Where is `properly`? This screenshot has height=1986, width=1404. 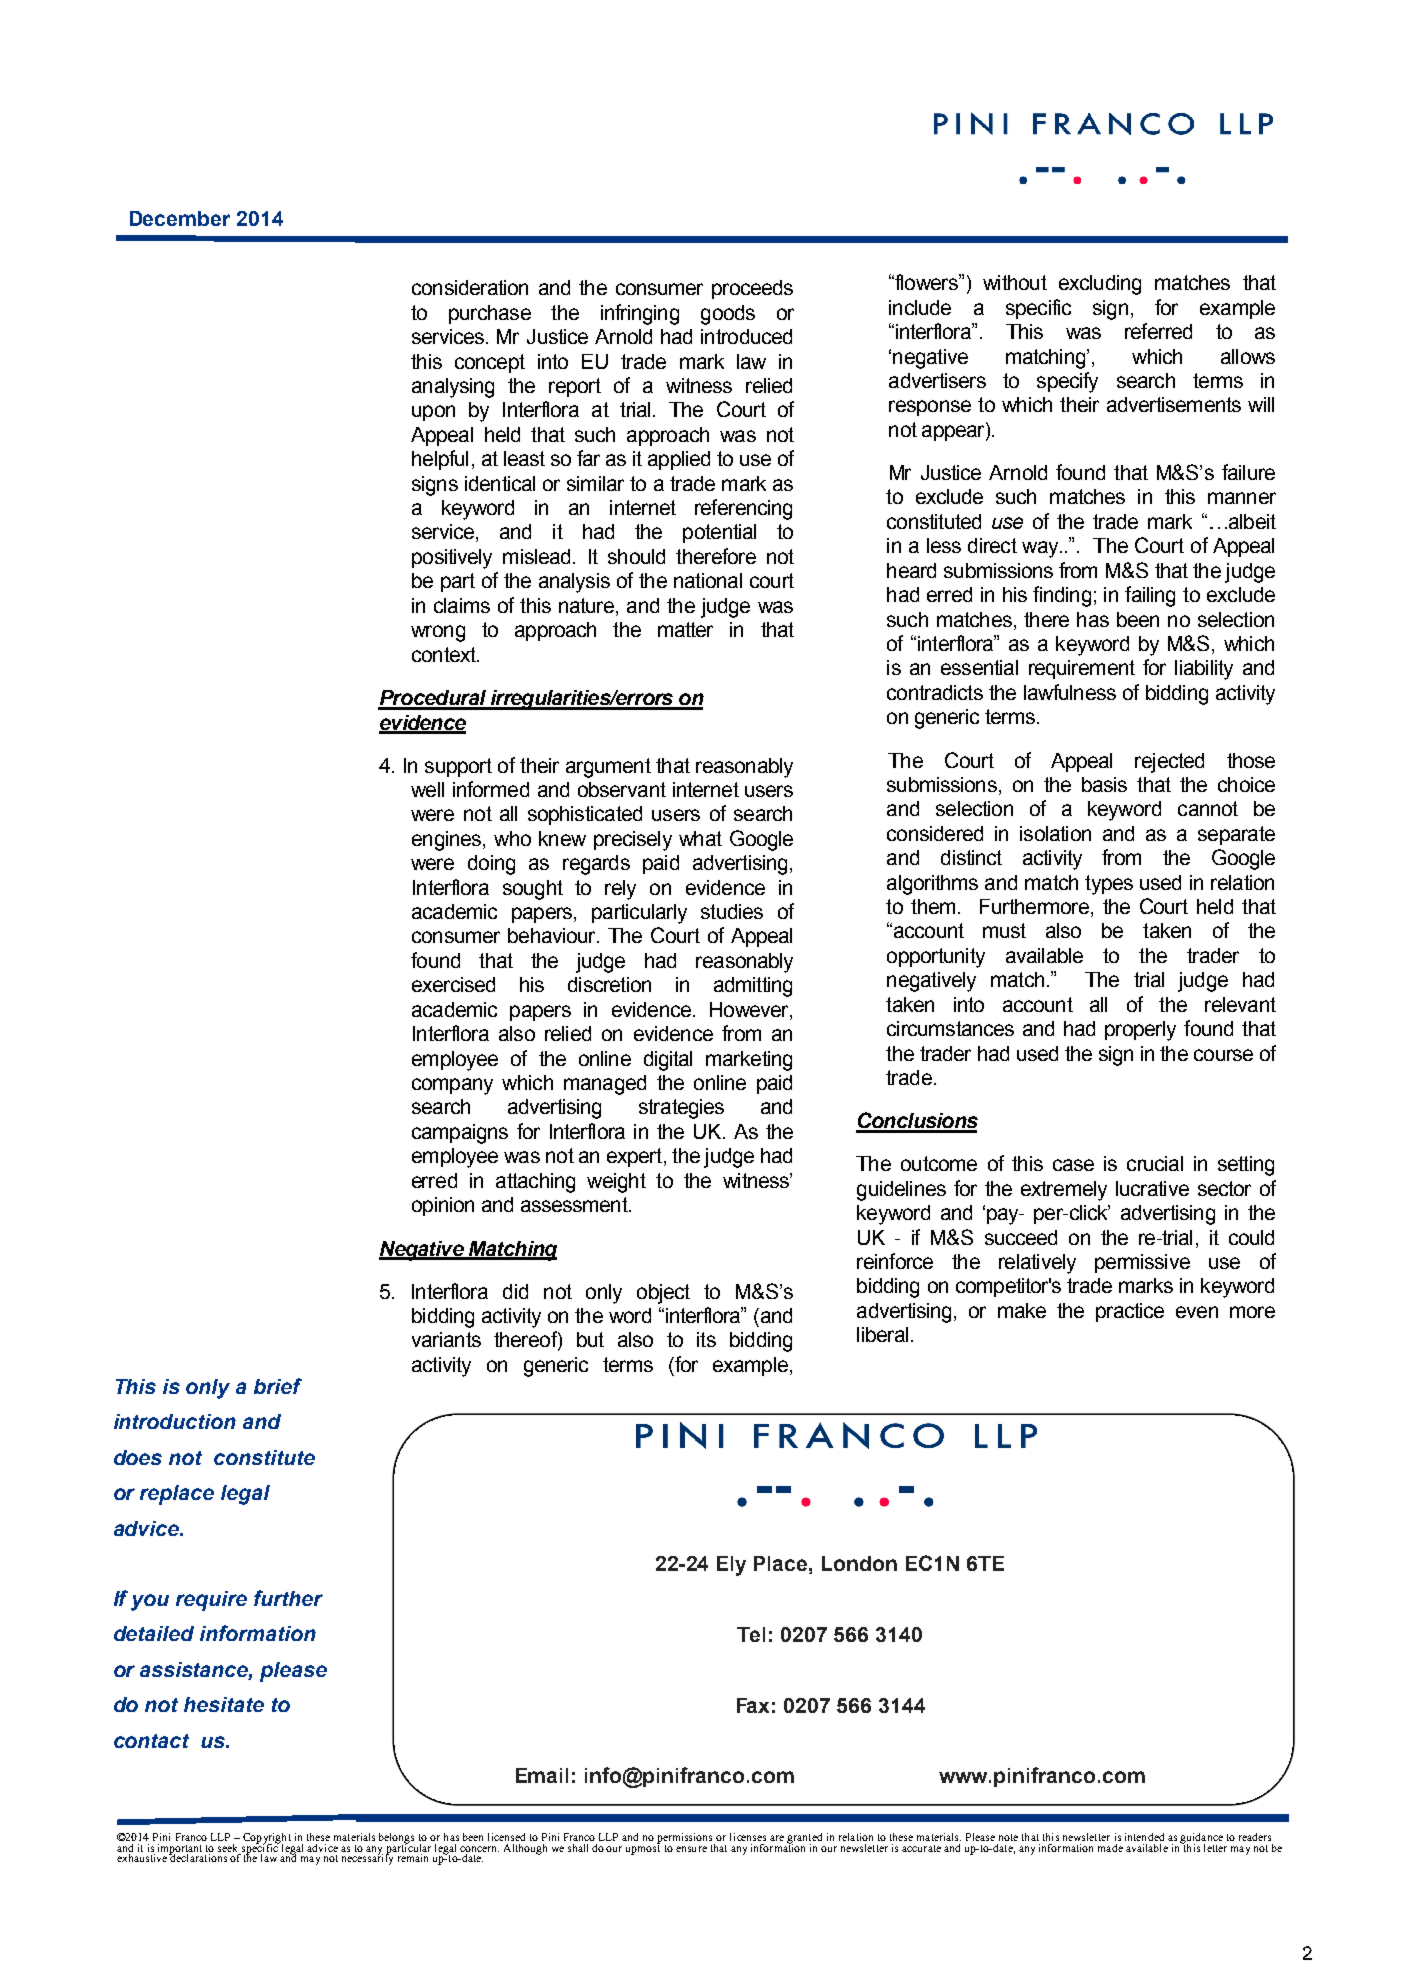
properly is located at coordinates (1140, 1031).
